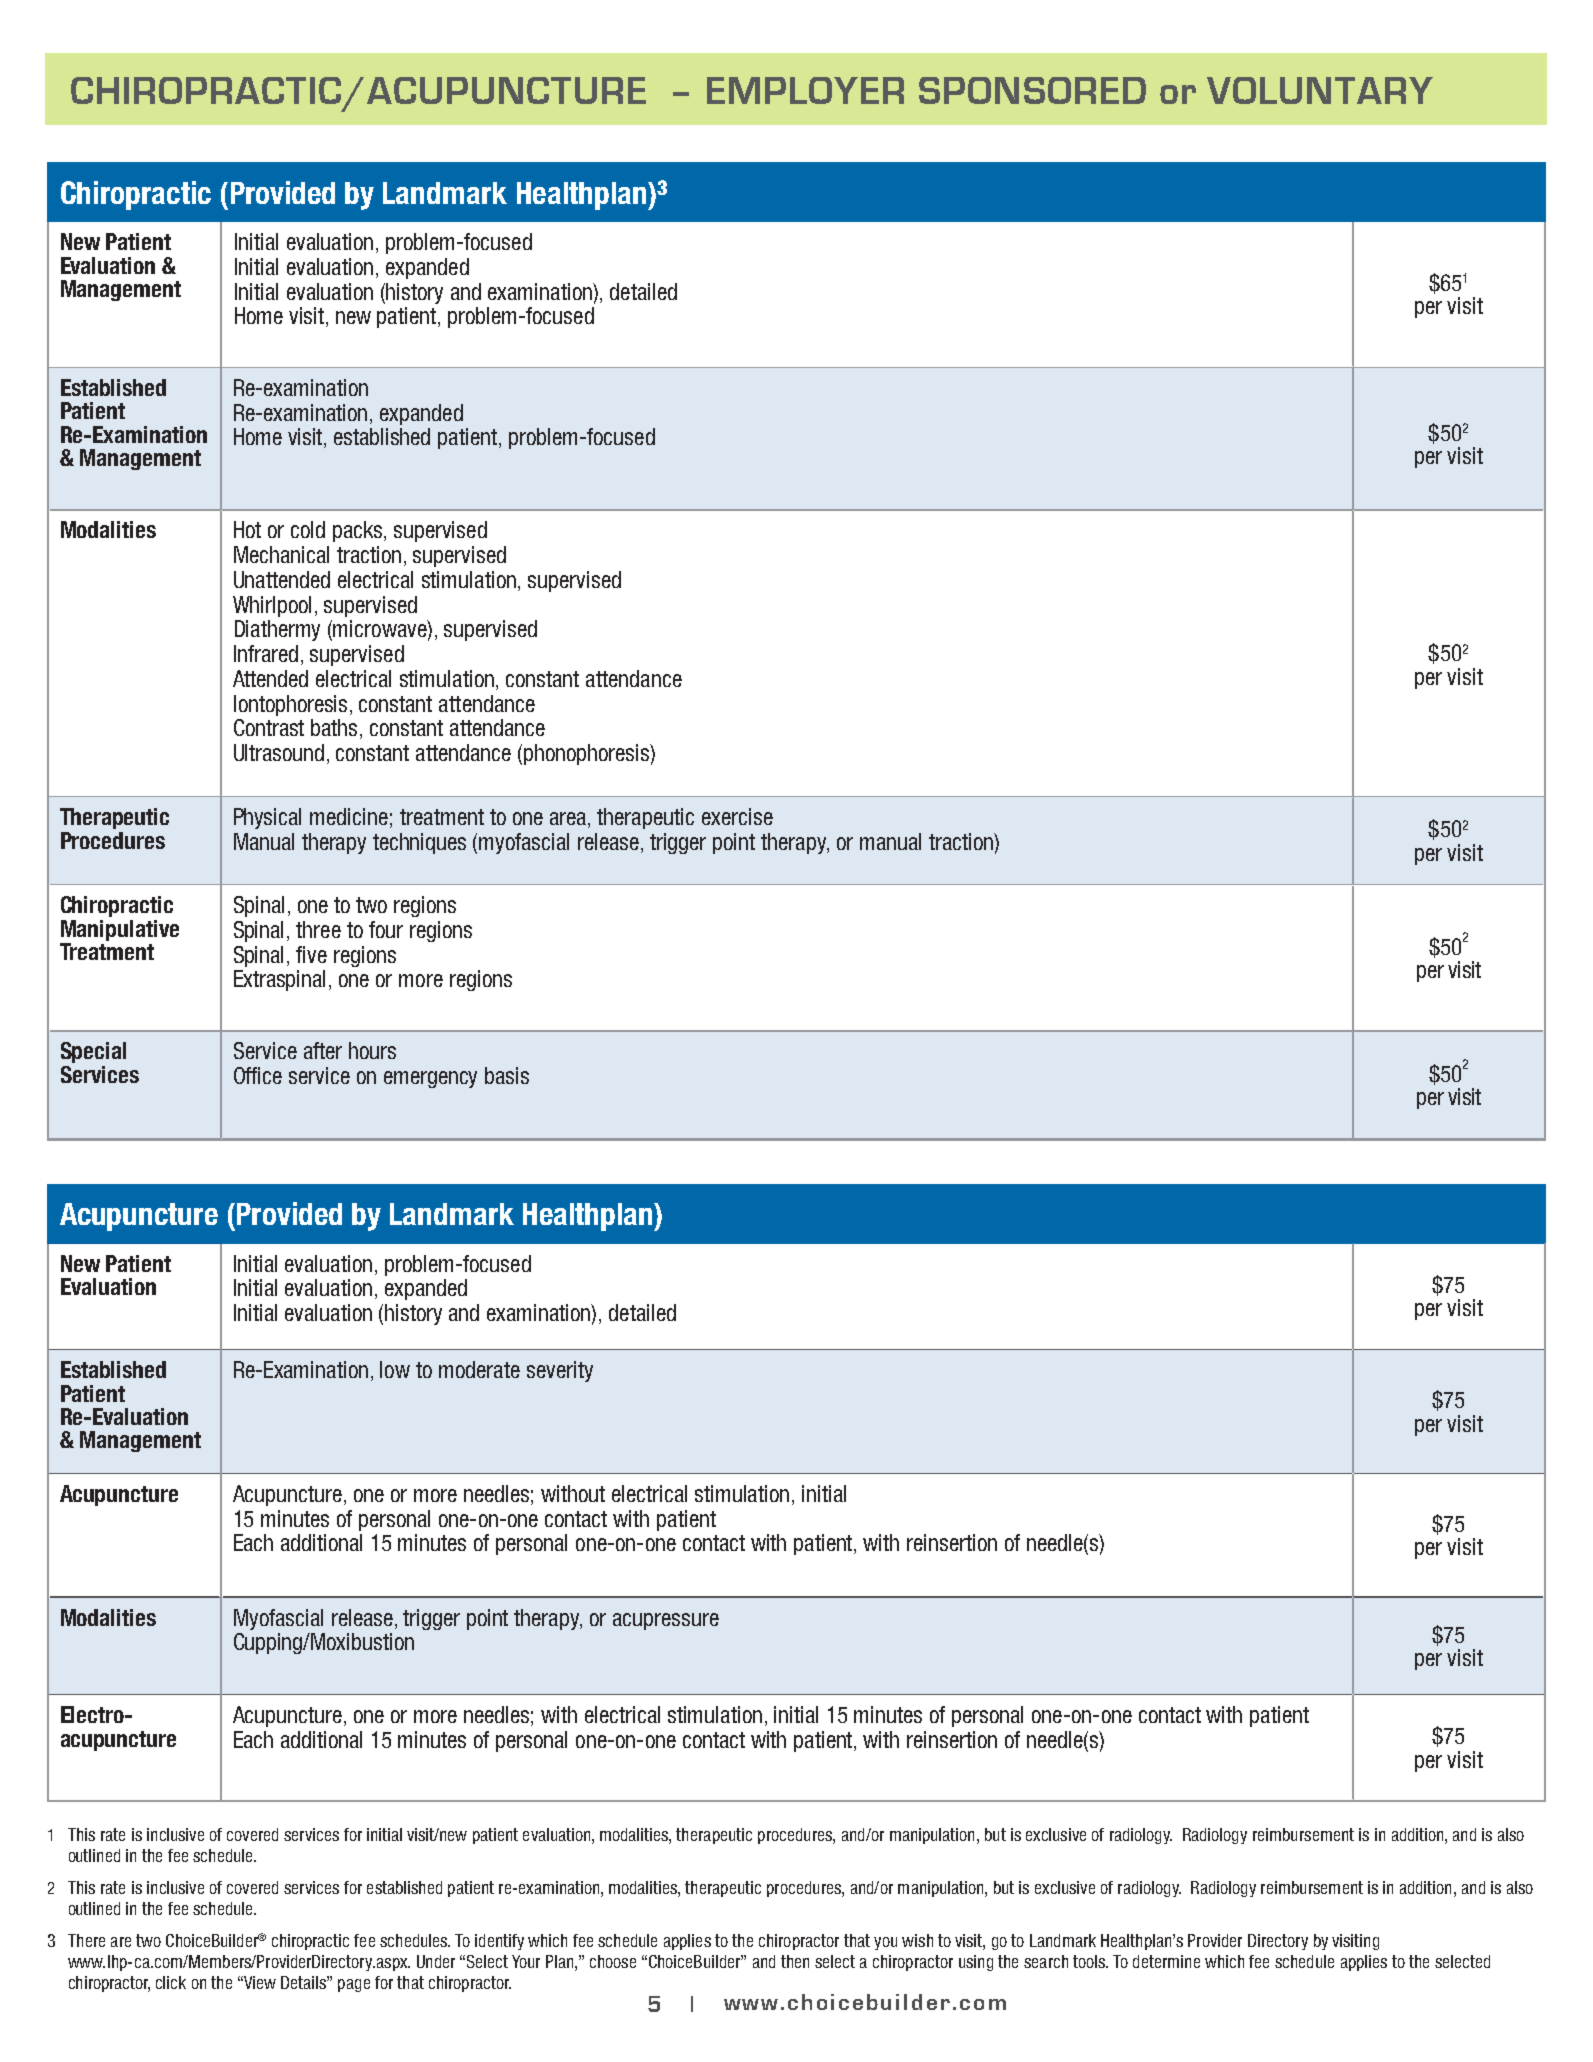 The height and width of the image is (2062, 1593). Describe the element at coordinates (737, 816) in the image. I see `exercise` at that location.
